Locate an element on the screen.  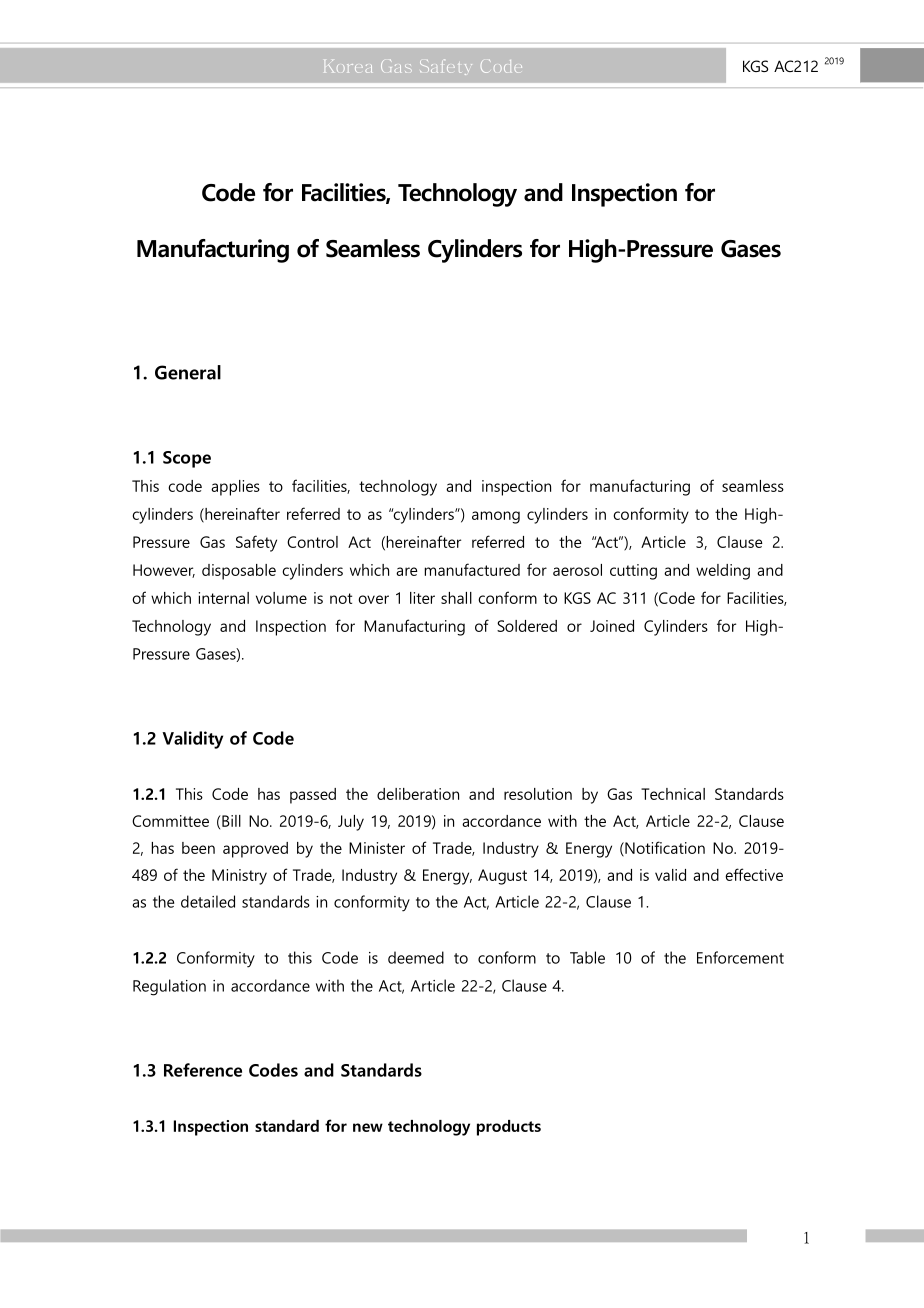
Korea is located at coordinates (348, 66).
